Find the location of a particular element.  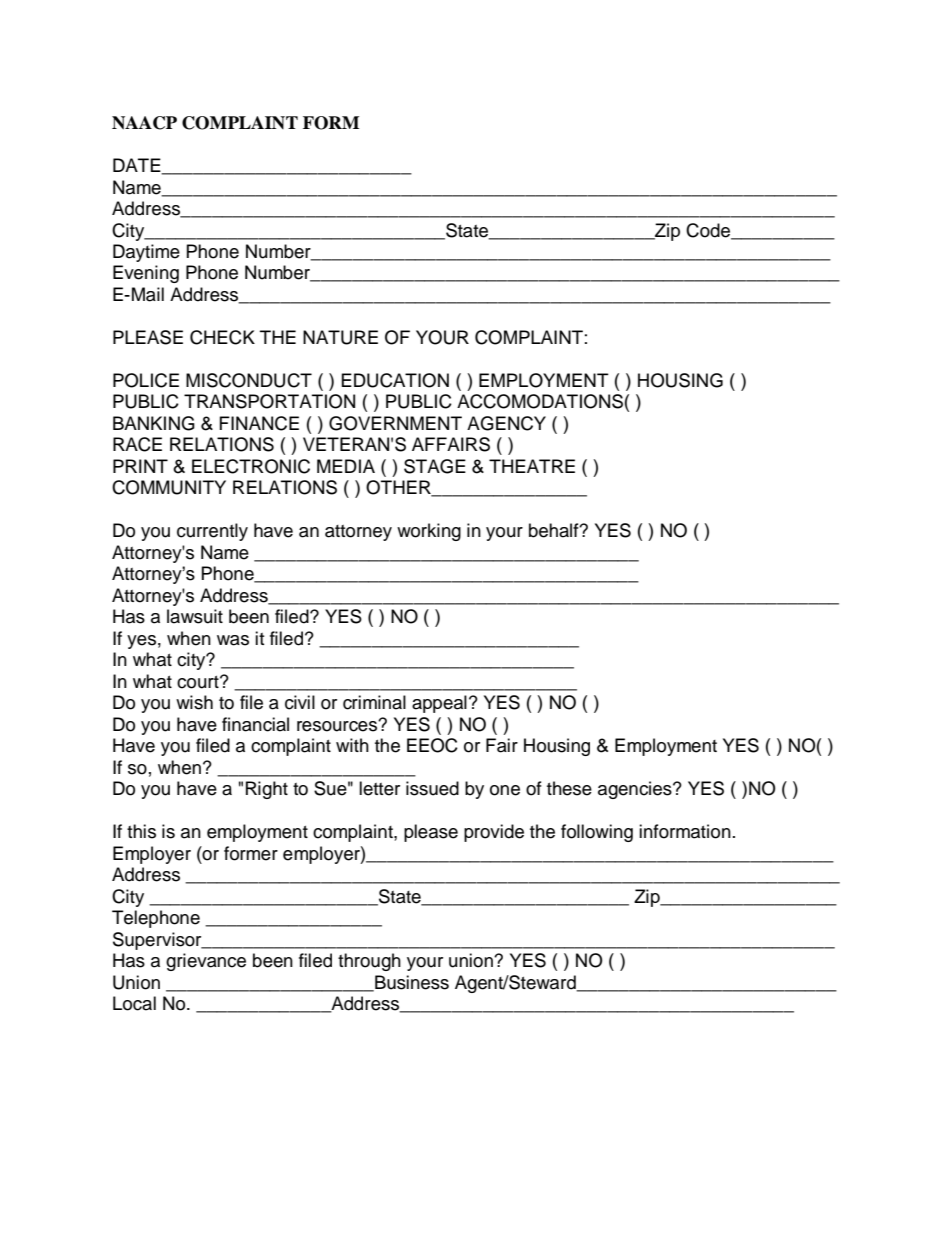

COMMUNITY is located at coordinates (169, 487).
